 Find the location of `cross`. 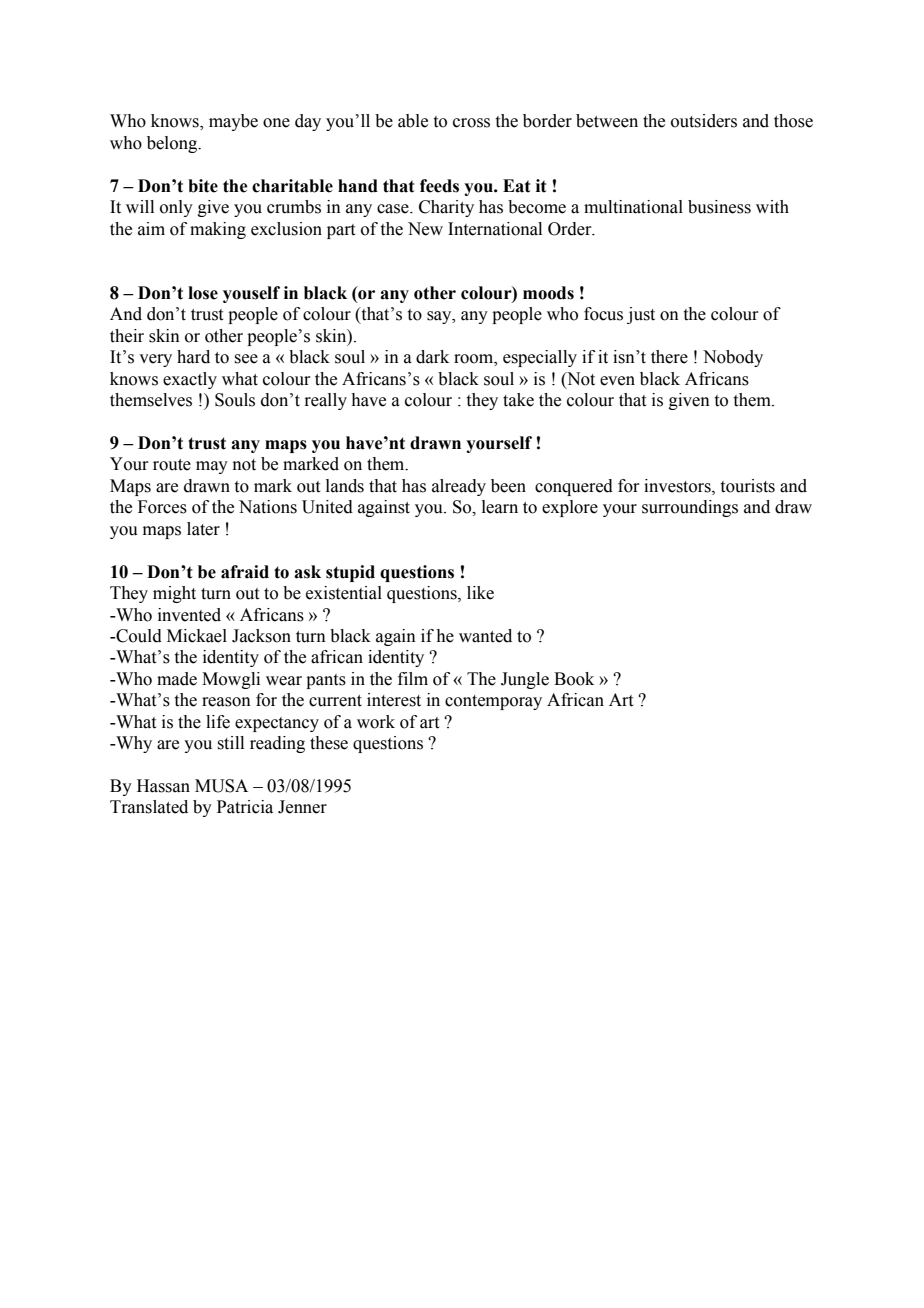

cross is located at coordinates (471, 123).
